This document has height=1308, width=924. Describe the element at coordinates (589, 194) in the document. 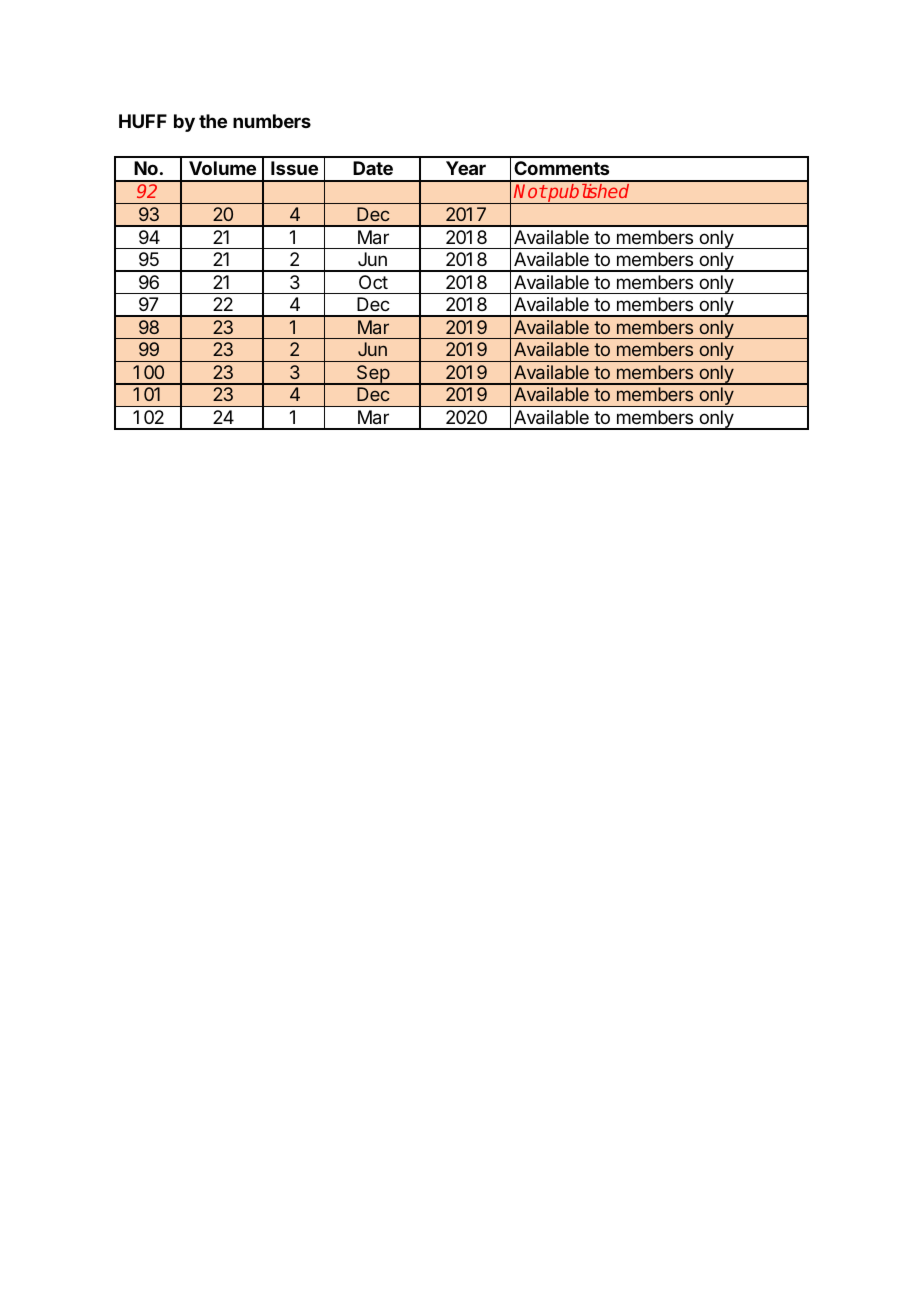

I see `published` at that location.
